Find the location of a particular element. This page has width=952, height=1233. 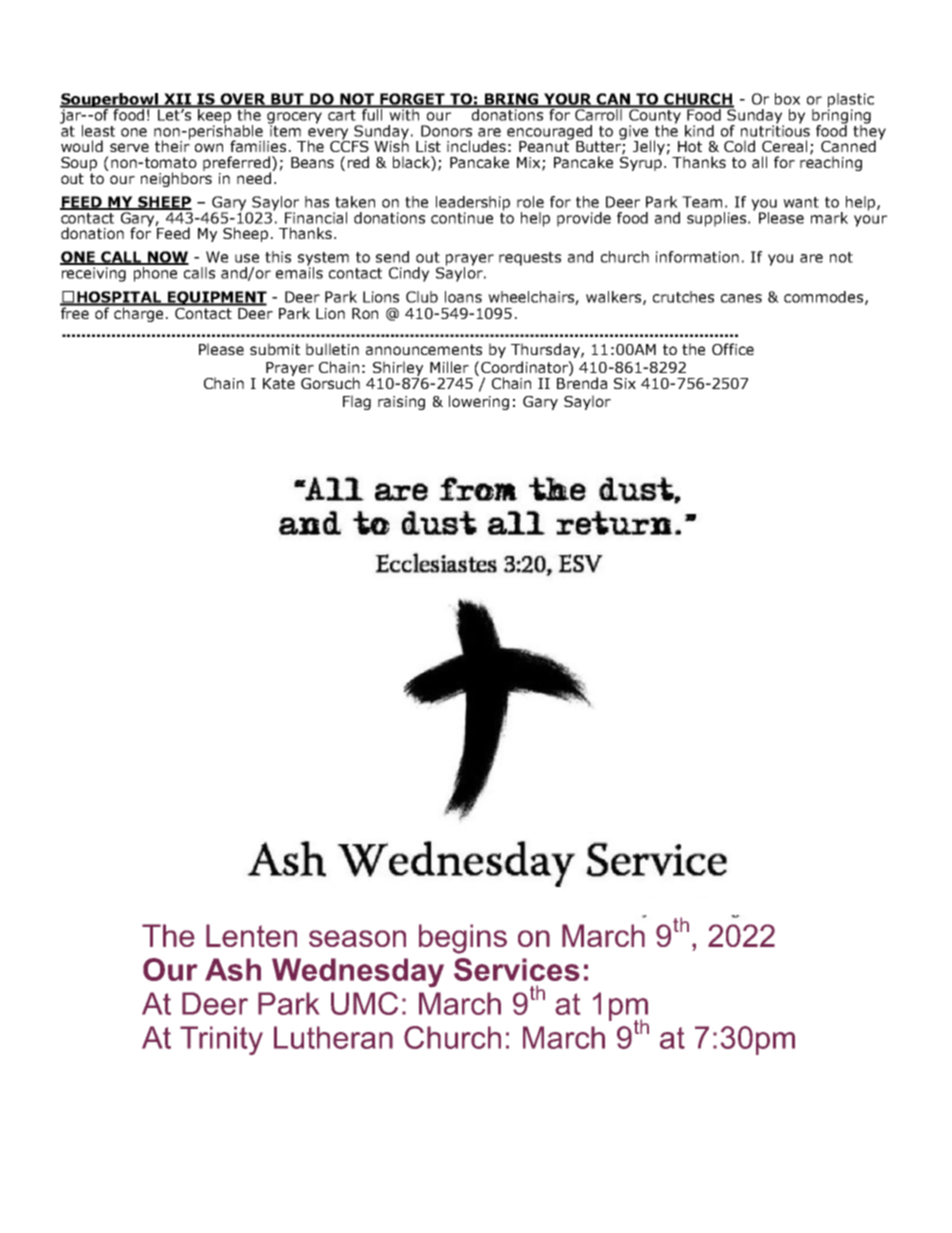

Donors is located at coordinates (446, 131).
